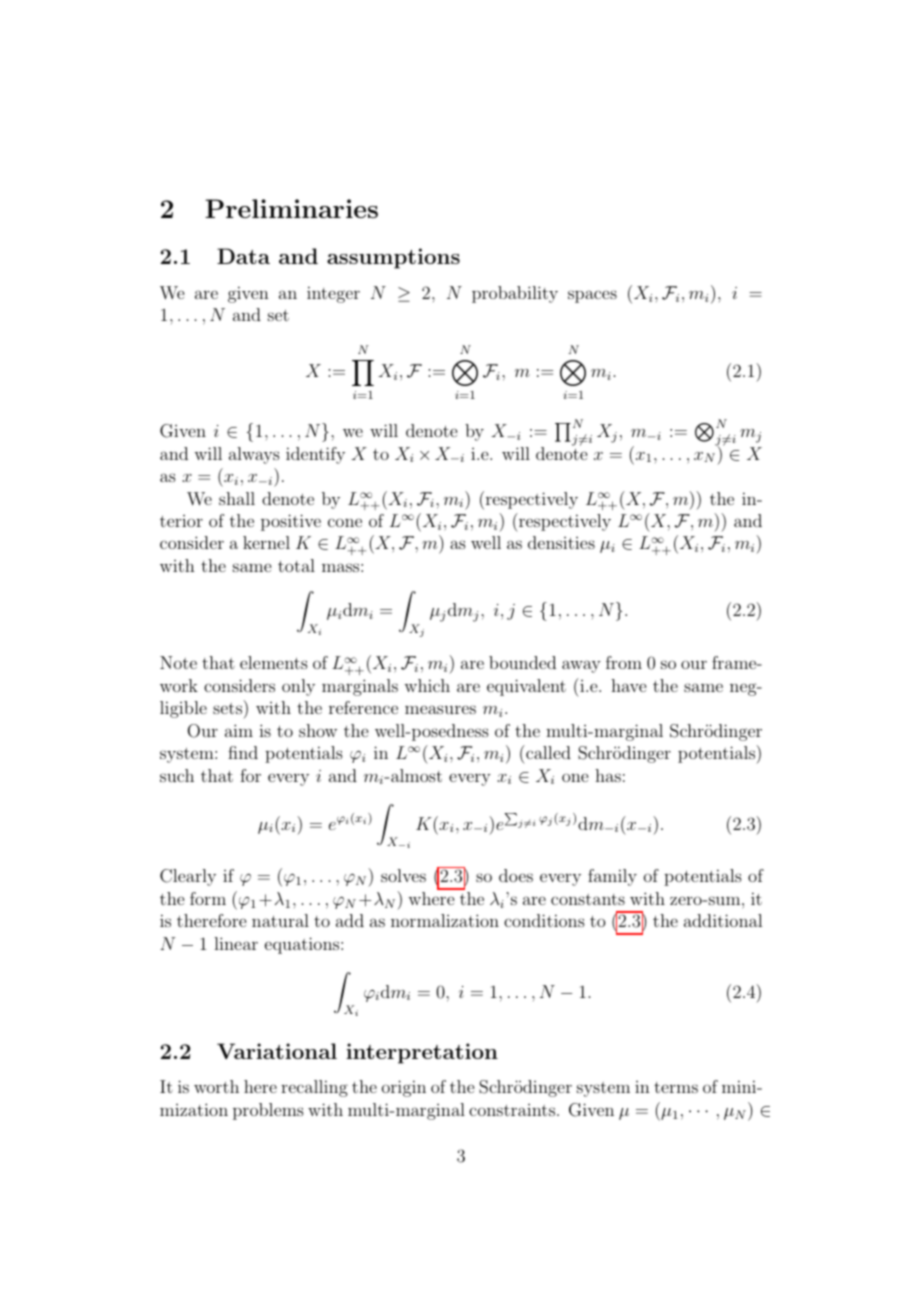 The height and width of the screenshot is (1308, 924). I want to click on Data, so click(243, 256).
